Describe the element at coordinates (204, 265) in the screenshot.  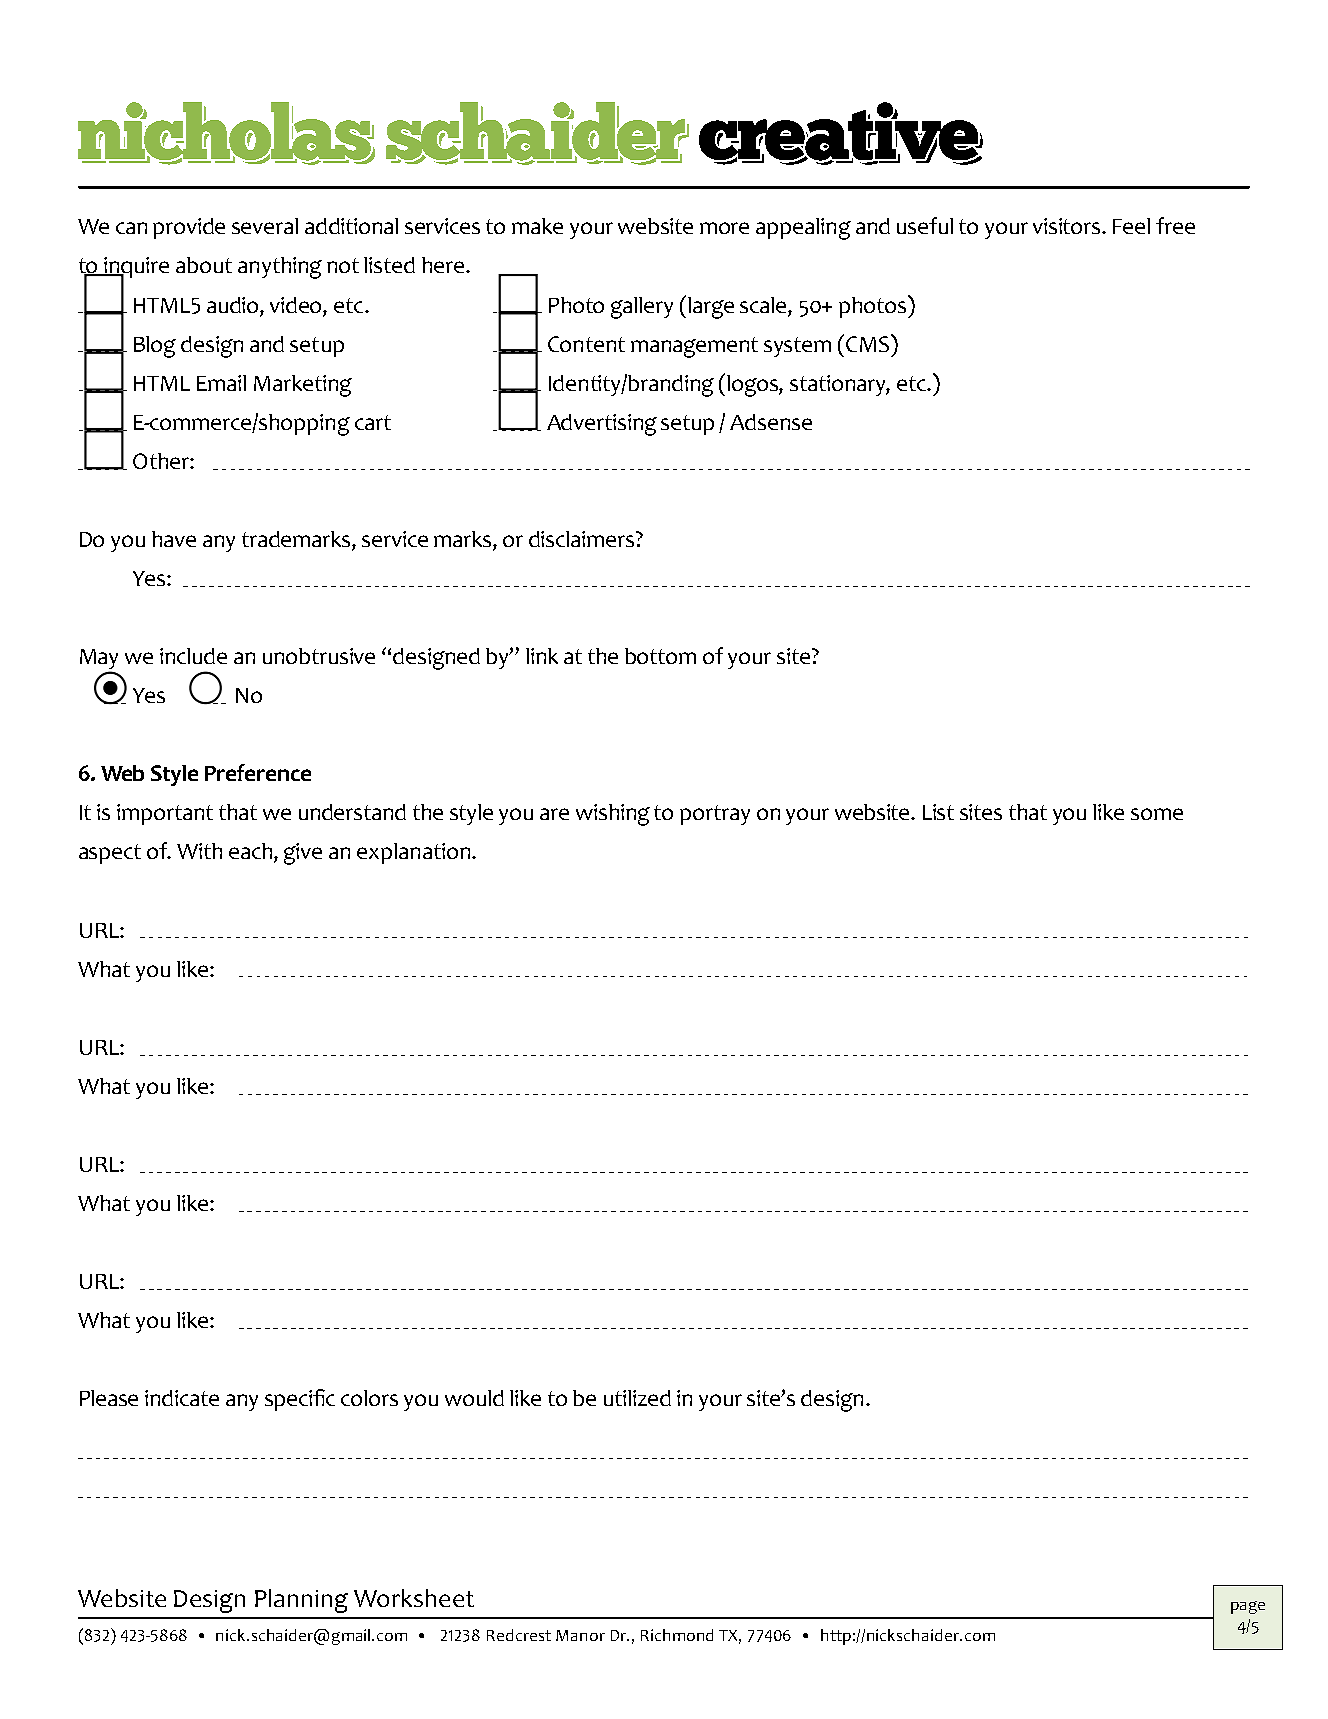
I see `about` at that location.
